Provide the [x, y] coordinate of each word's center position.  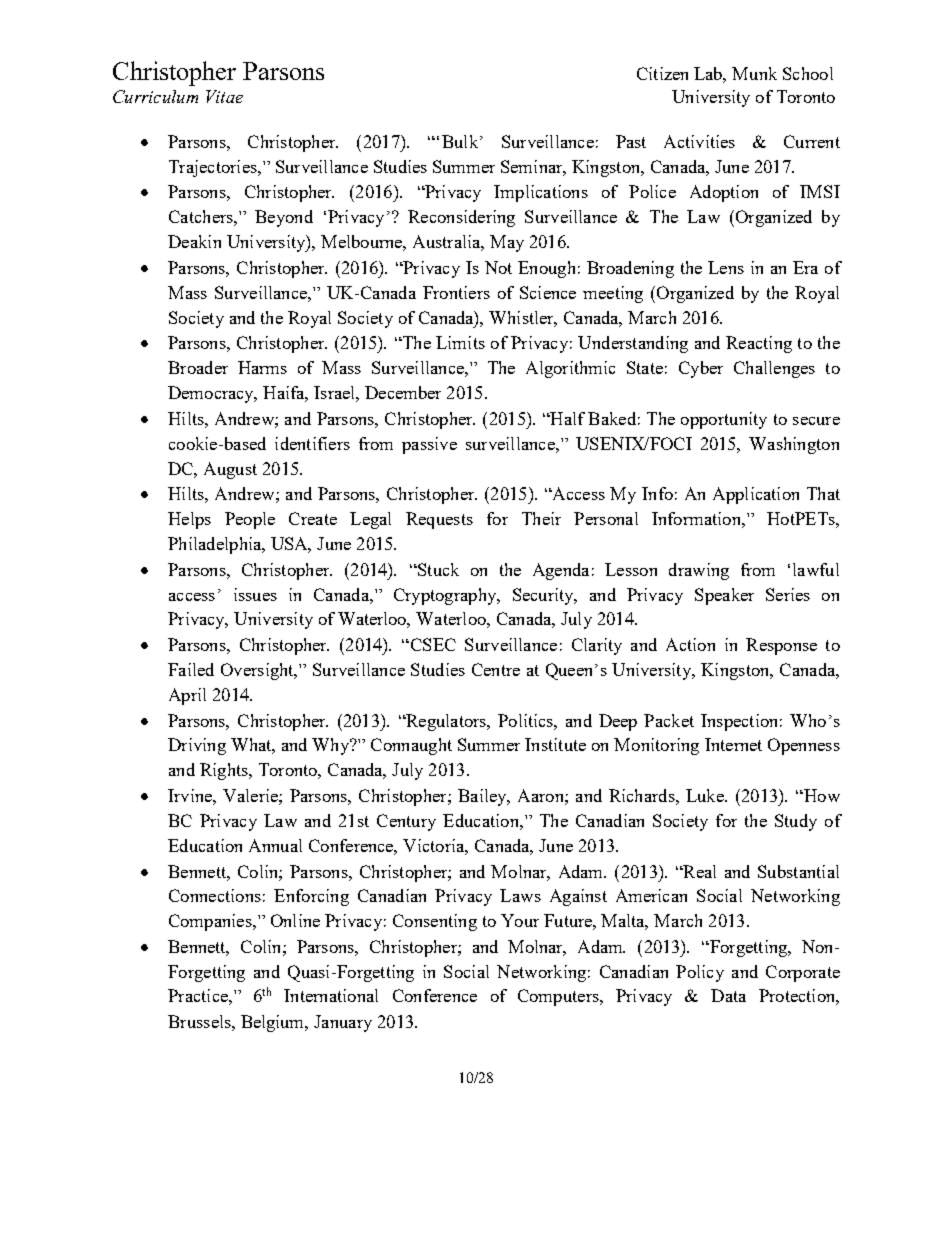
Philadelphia [216, 545]
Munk [754, 73]
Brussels [200, 1021]
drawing [699, 571]
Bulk [461, 141]
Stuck [437, 569]
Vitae [224, 96]
